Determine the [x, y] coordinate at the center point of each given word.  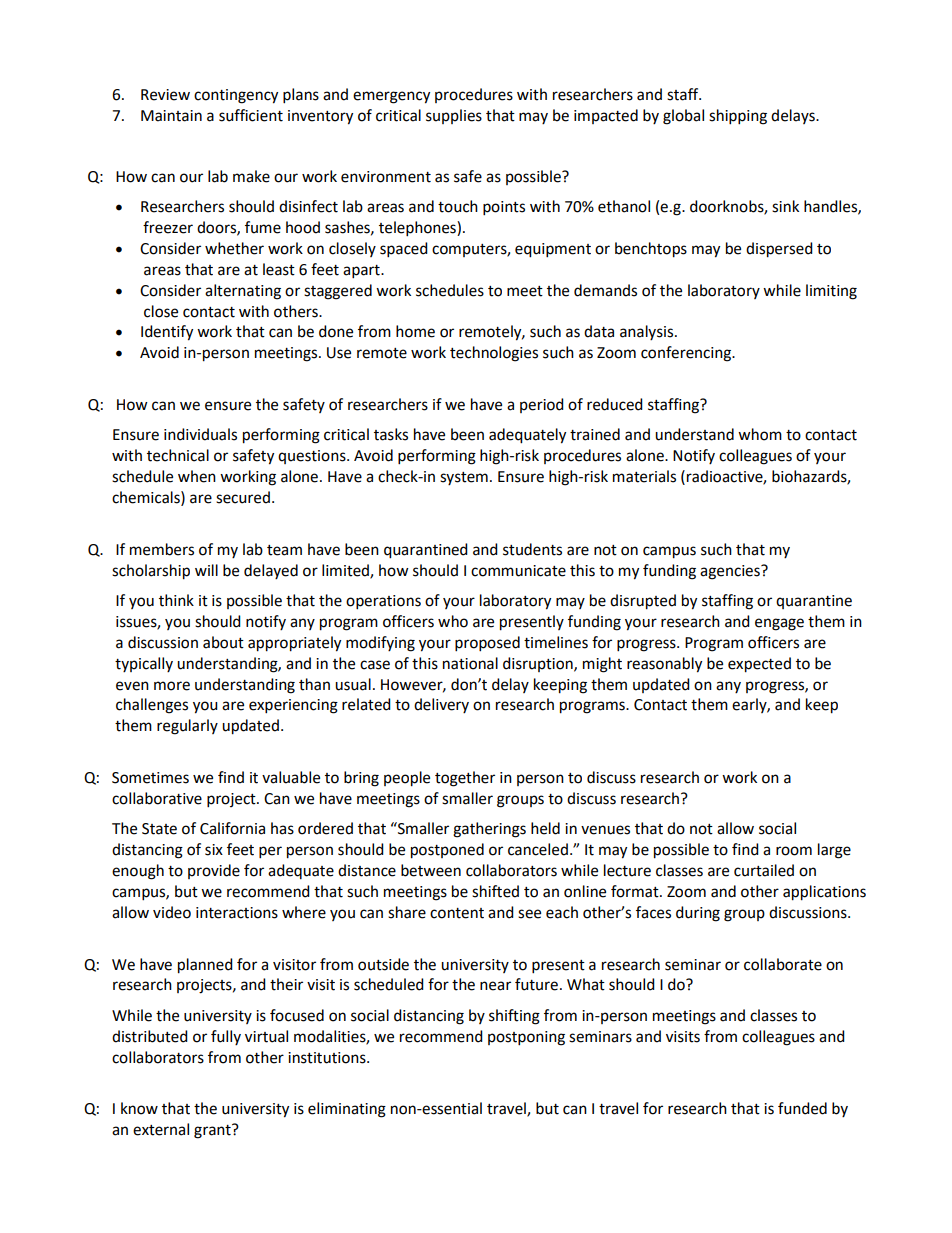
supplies [454, 116]
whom [760, 434]
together [465, 779]
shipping [738, 117]
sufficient [251, 115]
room [794, 851]
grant [213, 1131]
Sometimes [150, 778]
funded [802, 1108]
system [464, 478]
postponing [526, 1038]
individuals [200, 434]
